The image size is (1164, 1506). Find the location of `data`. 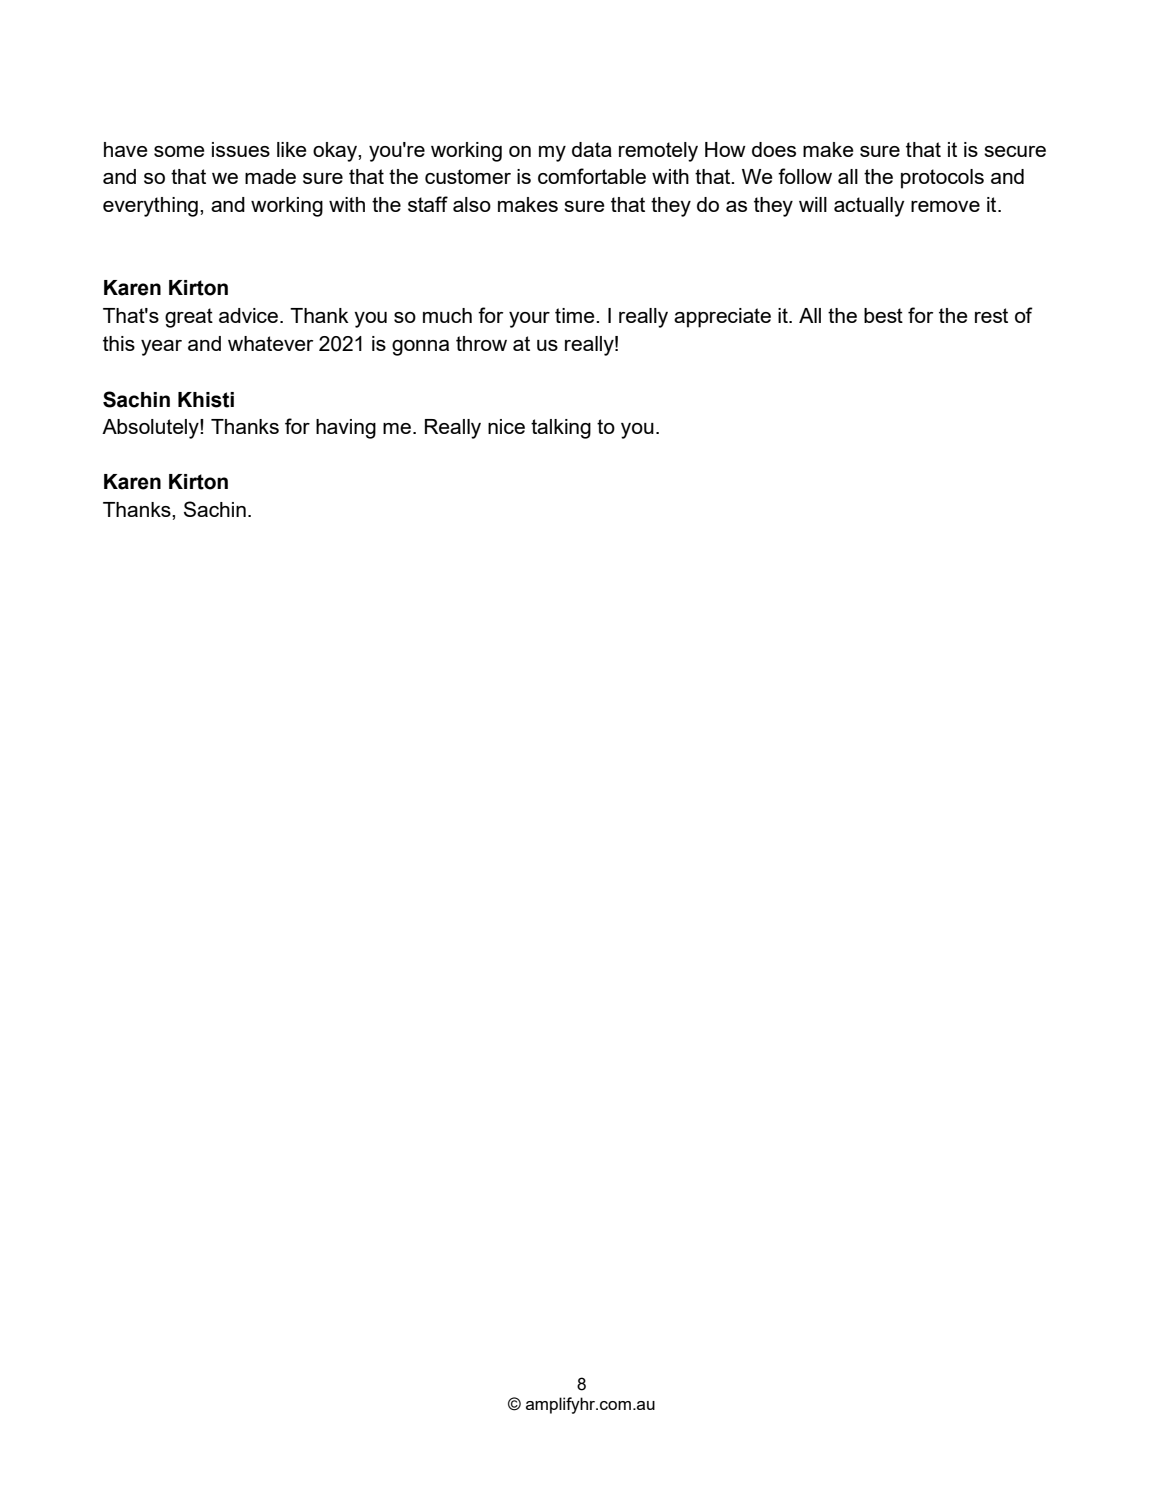

data is located at coordinates (592, 149).
